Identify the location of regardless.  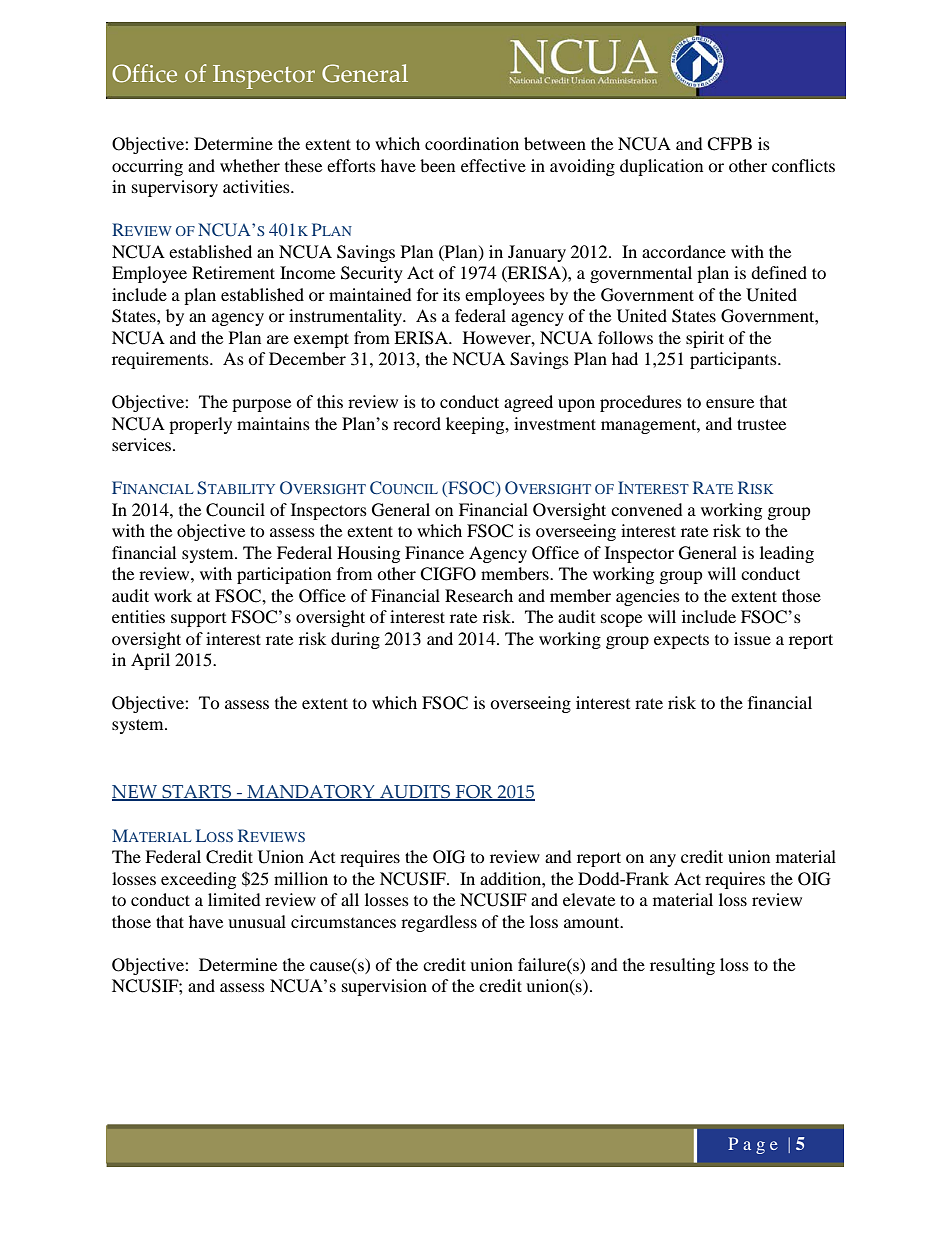
(439, 923).
